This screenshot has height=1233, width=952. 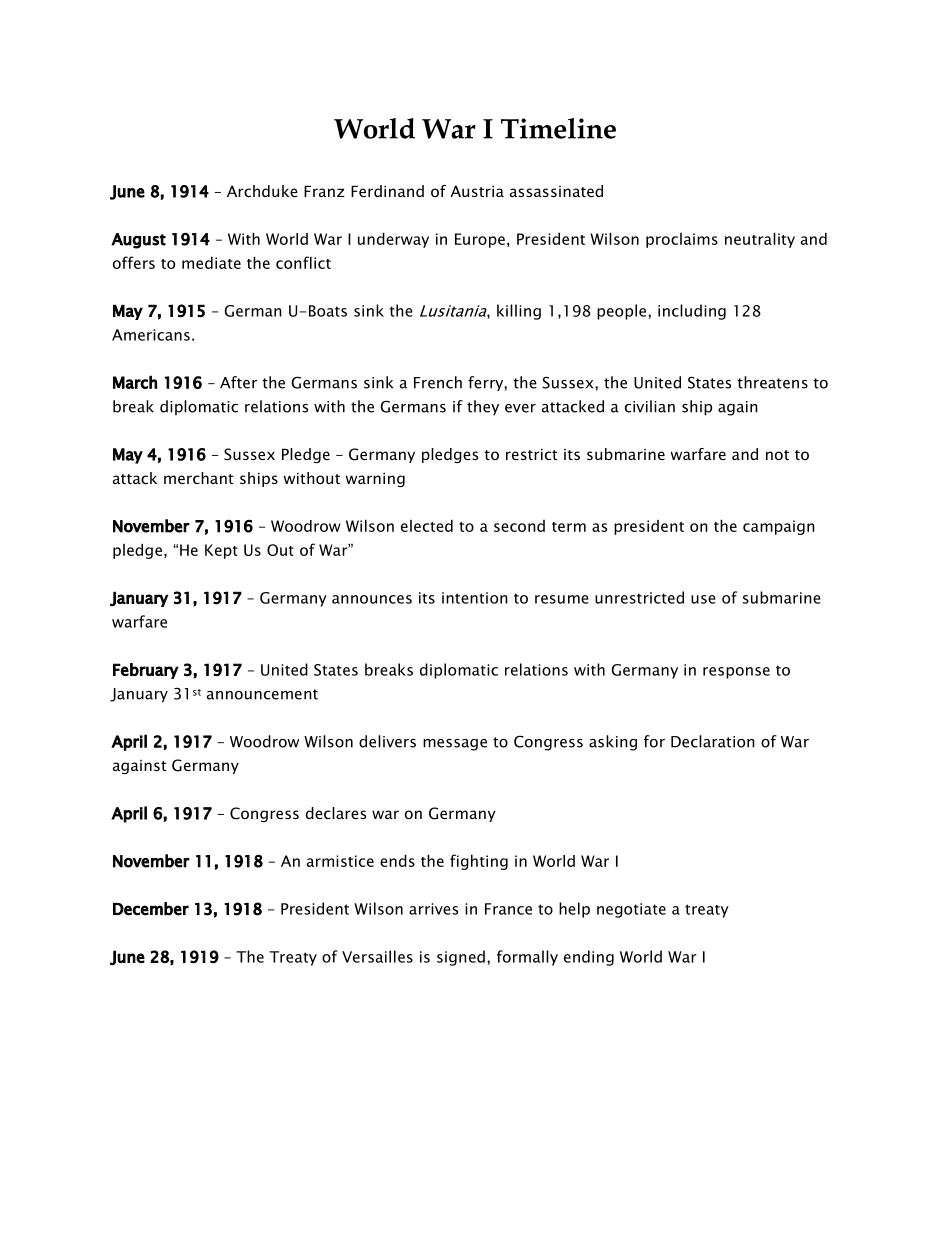 What do you see at coordinates (262, 694) in the screenshot?
I see `announcement` at bounding box center [262, 694].
